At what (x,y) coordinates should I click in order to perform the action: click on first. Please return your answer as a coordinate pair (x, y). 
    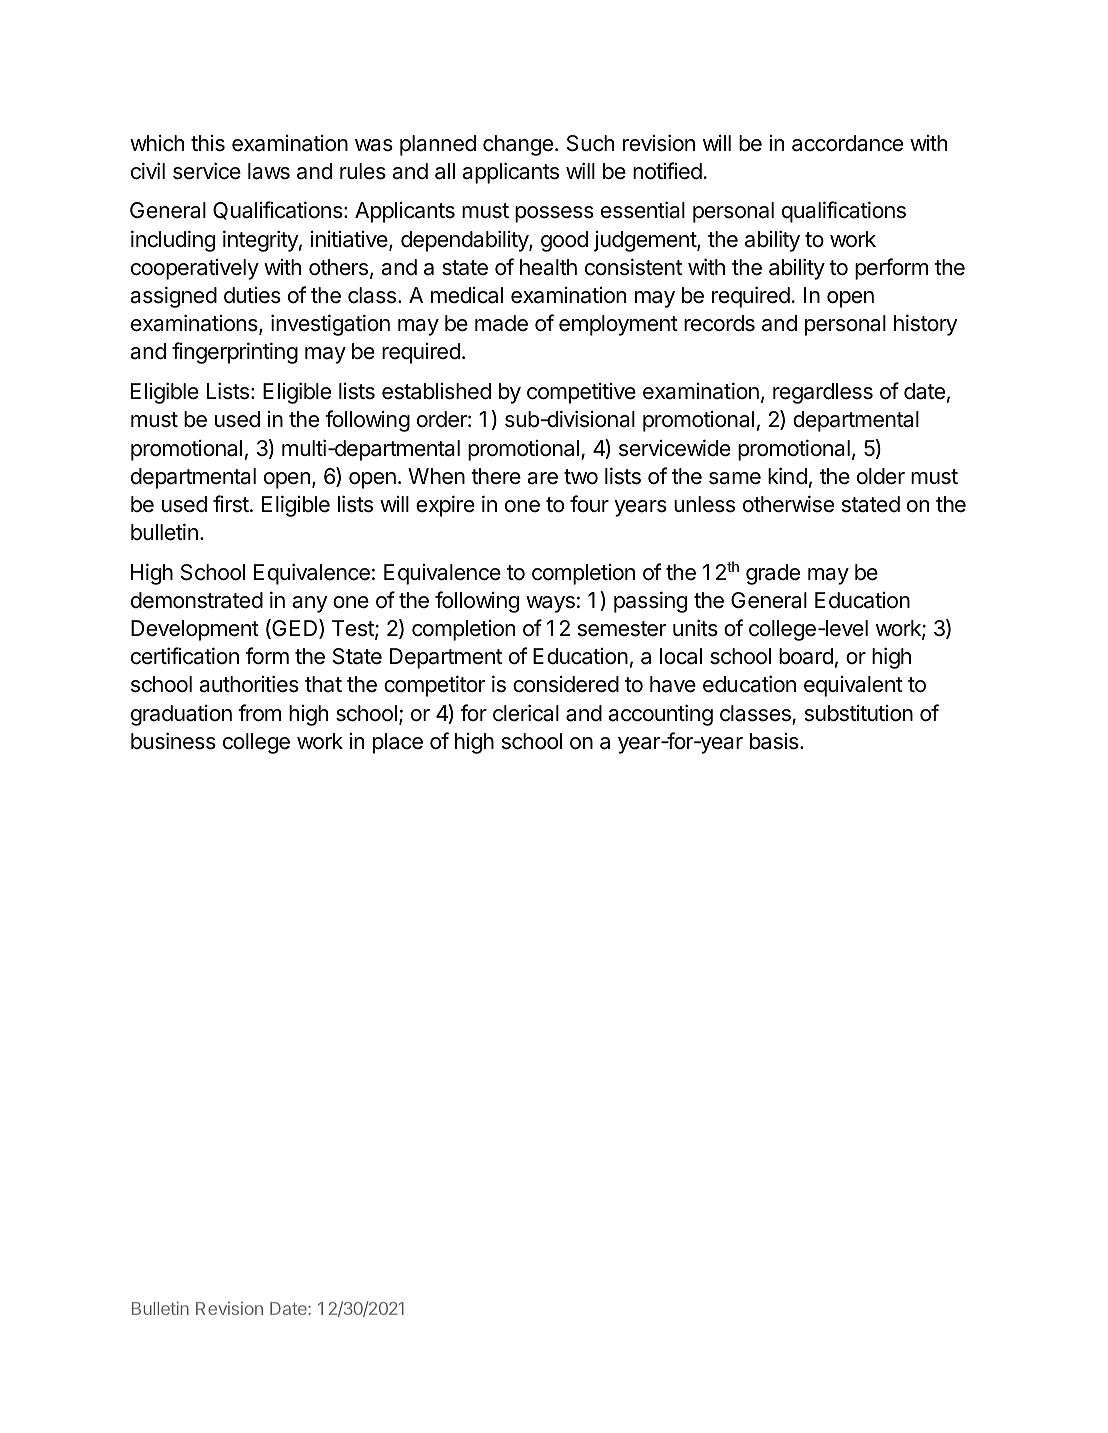
    Looking at the image, I should click on (231, 504).
